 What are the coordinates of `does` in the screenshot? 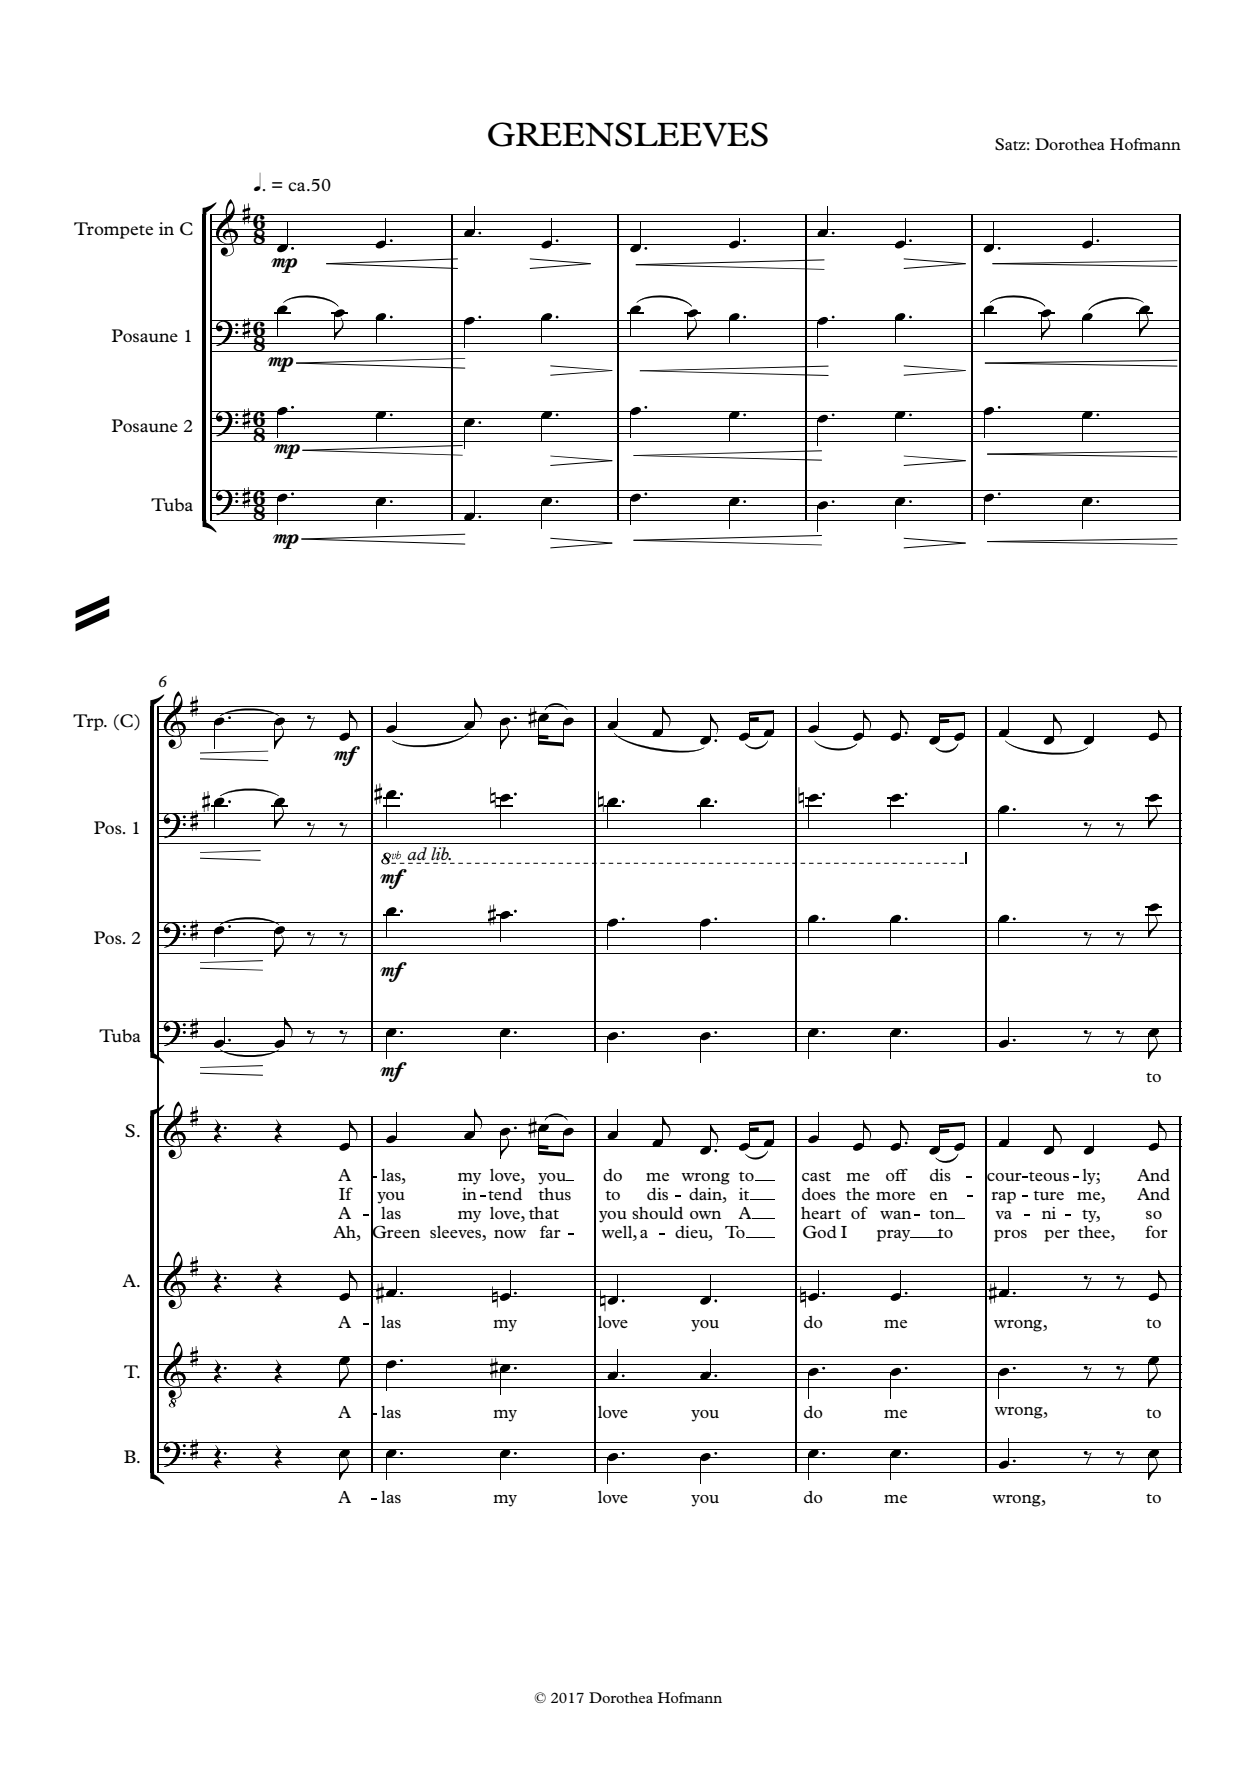 It's located at (819, 1194).
